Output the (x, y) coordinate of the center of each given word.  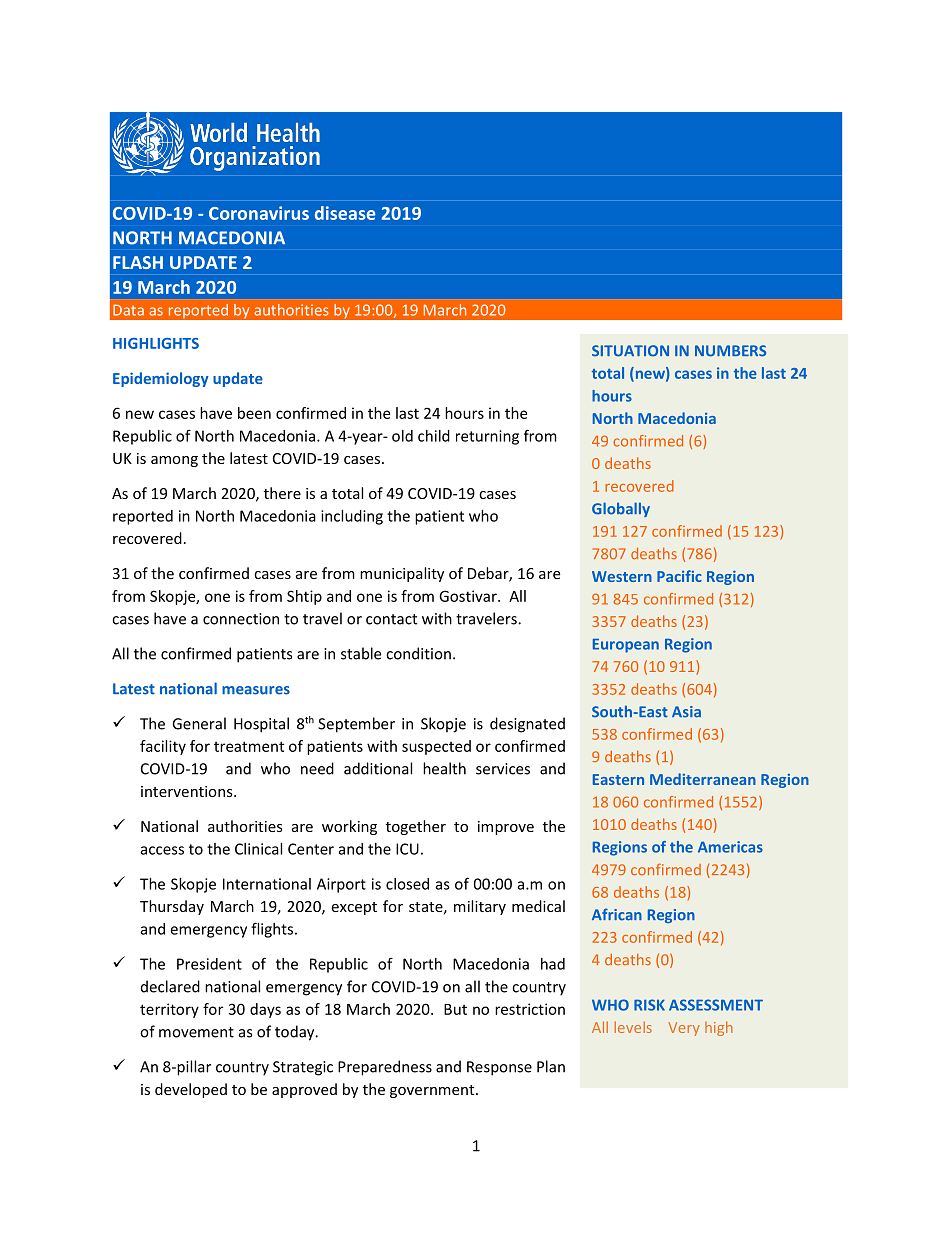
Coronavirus (259, 213)
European (626, 646)
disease (345, 213)
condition (418, 653)
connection (241, 619)
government (433, 1091)
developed (191, 1090)
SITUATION (630, 351)
